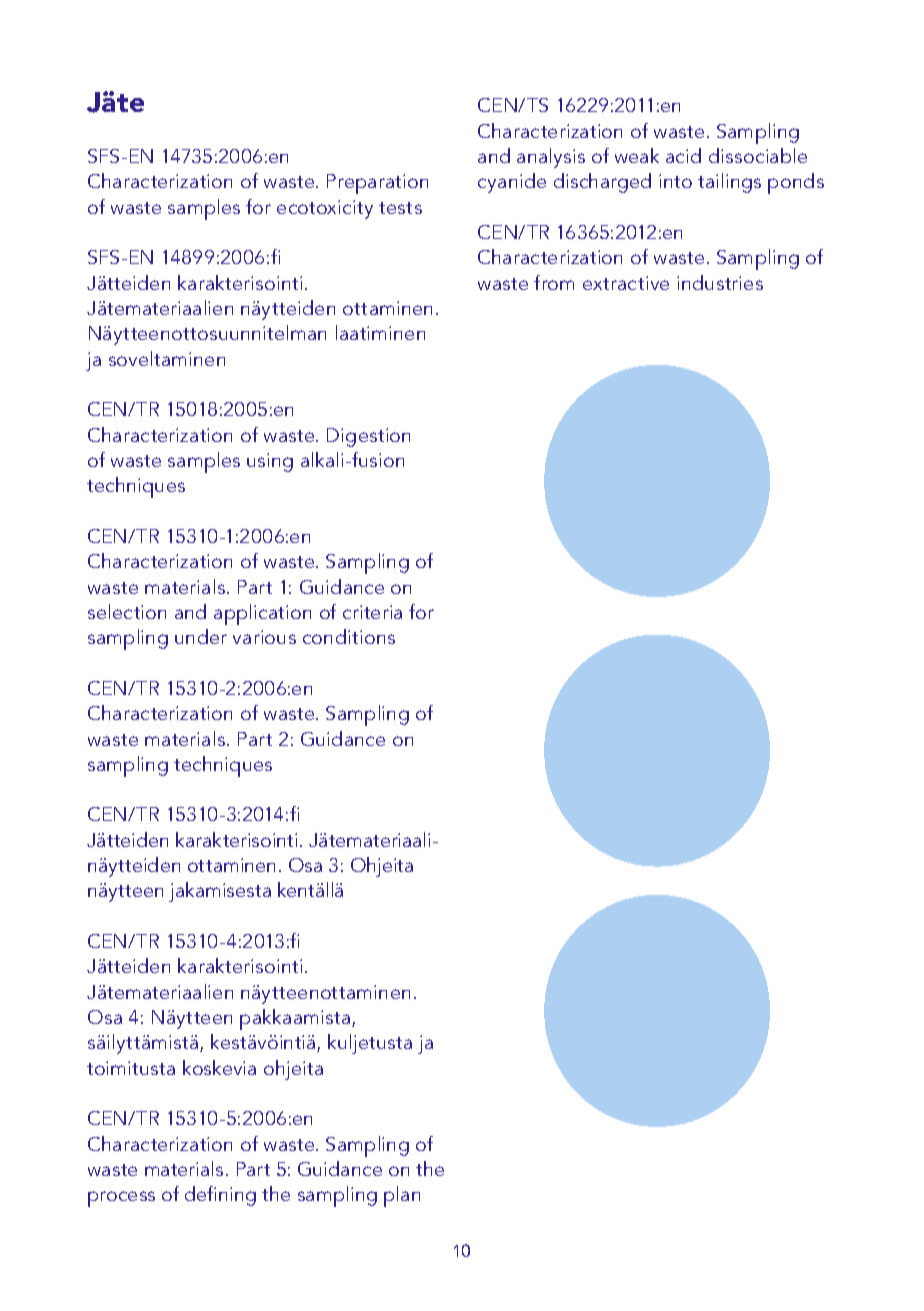 The height and width of the screenshot is (1311, 924). What do you see at coordinates (121, 1199) in the screenshot?
I see `process` at bounding box center [121, 1199].
